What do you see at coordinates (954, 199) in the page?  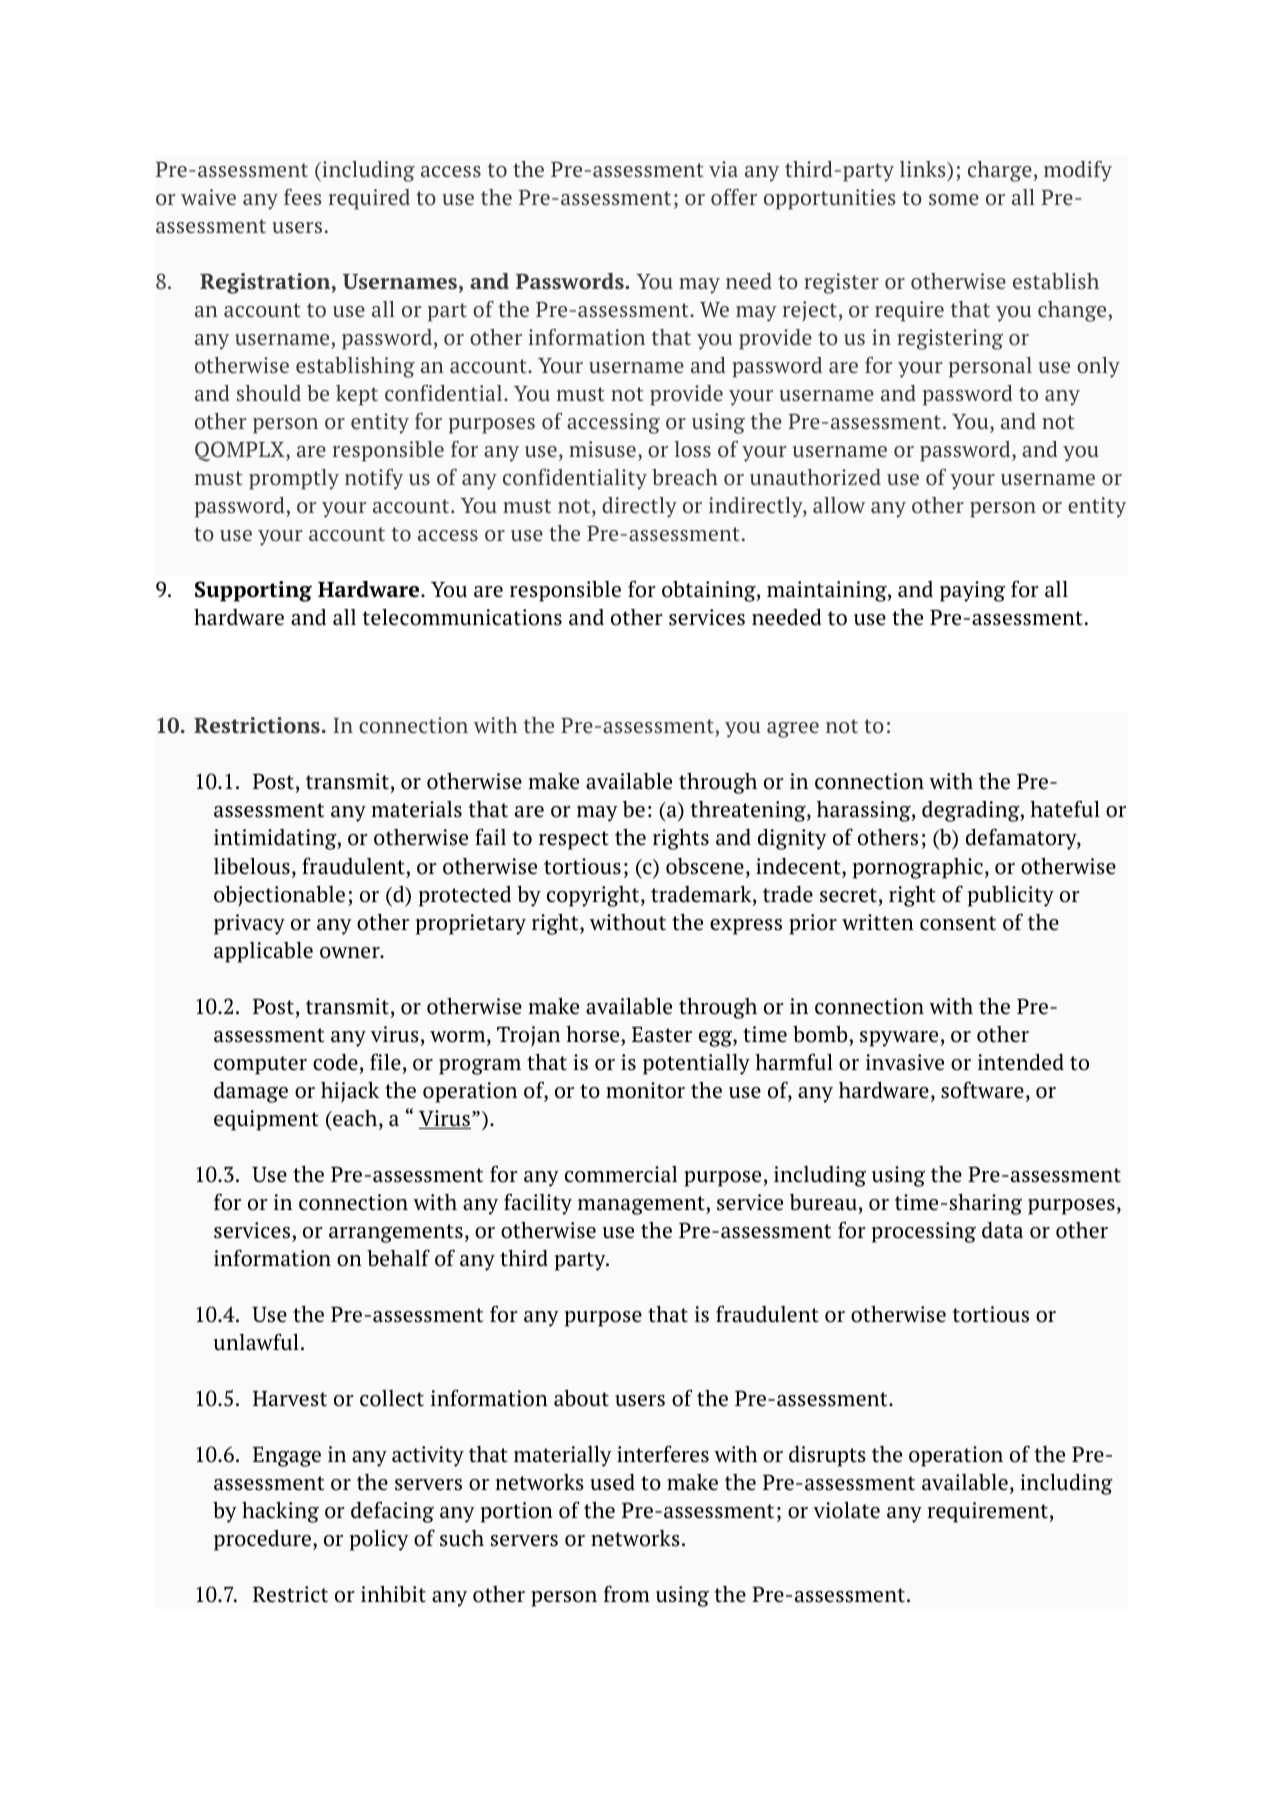 I see `some` at bounding box center [954, 199].
